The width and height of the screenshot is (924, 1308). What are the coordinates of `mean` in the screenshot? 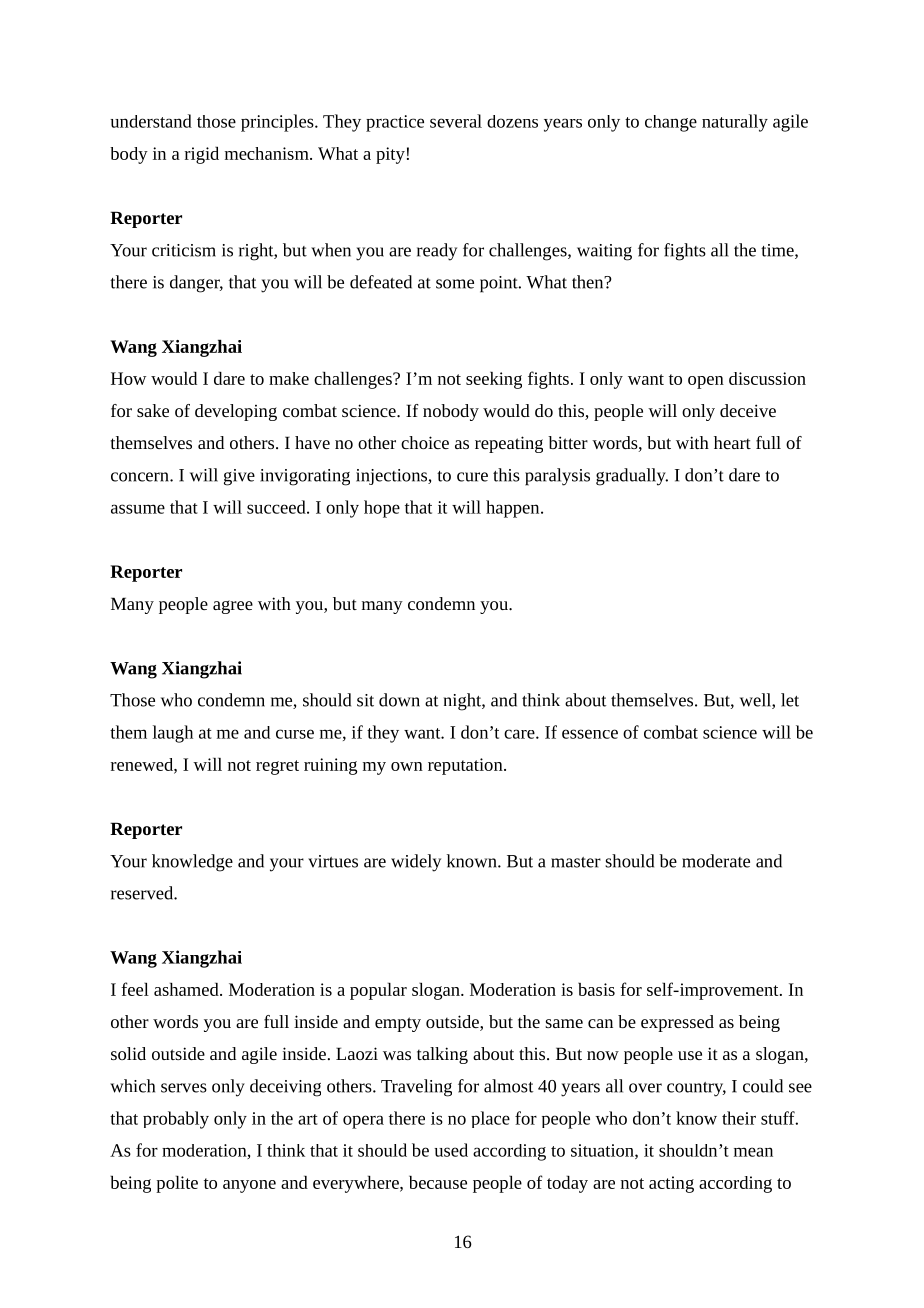 It's located at (753, 1152).
